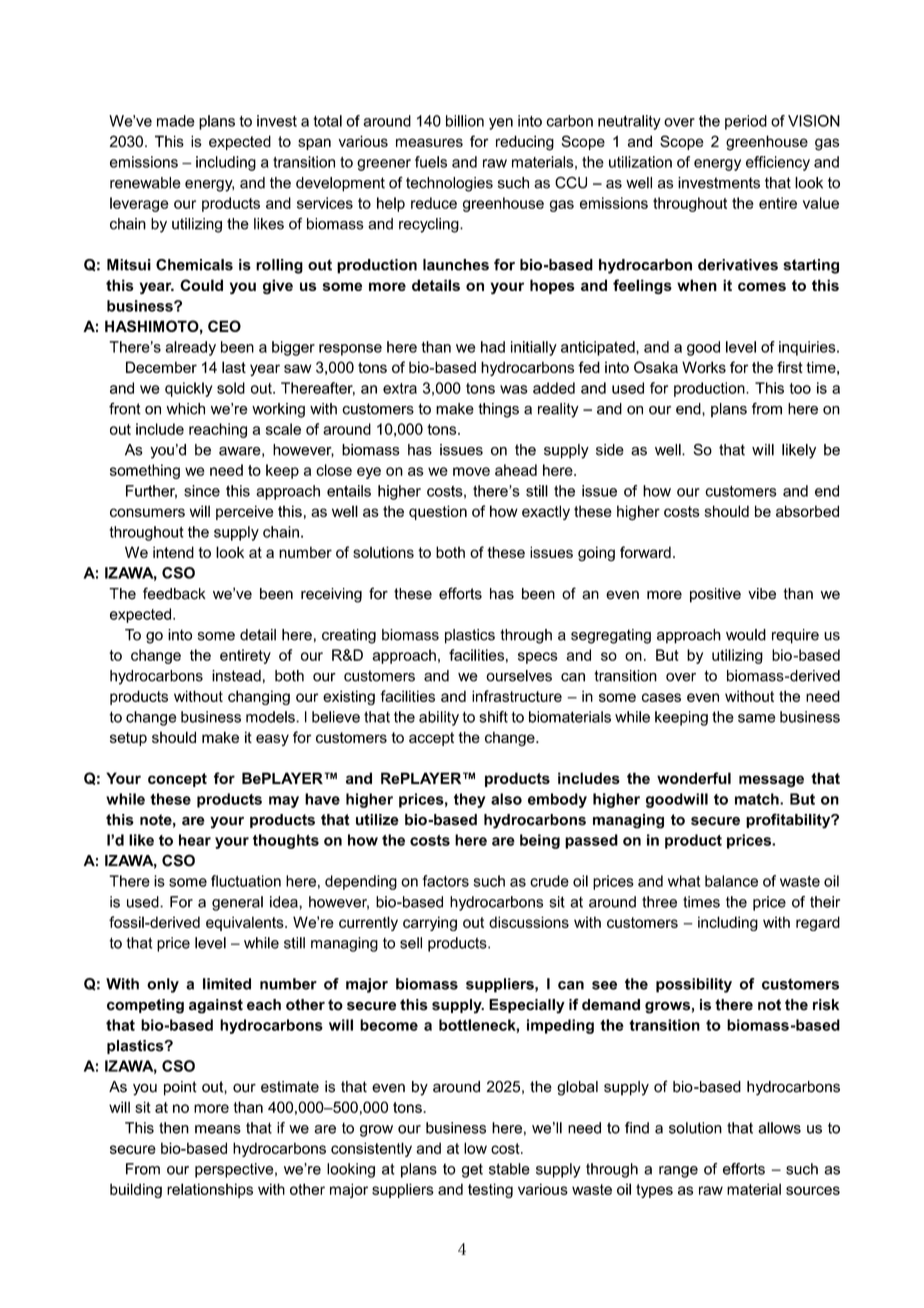 This screenshot has width=924, height=1308. I want to click on which, so click(185, 409).
